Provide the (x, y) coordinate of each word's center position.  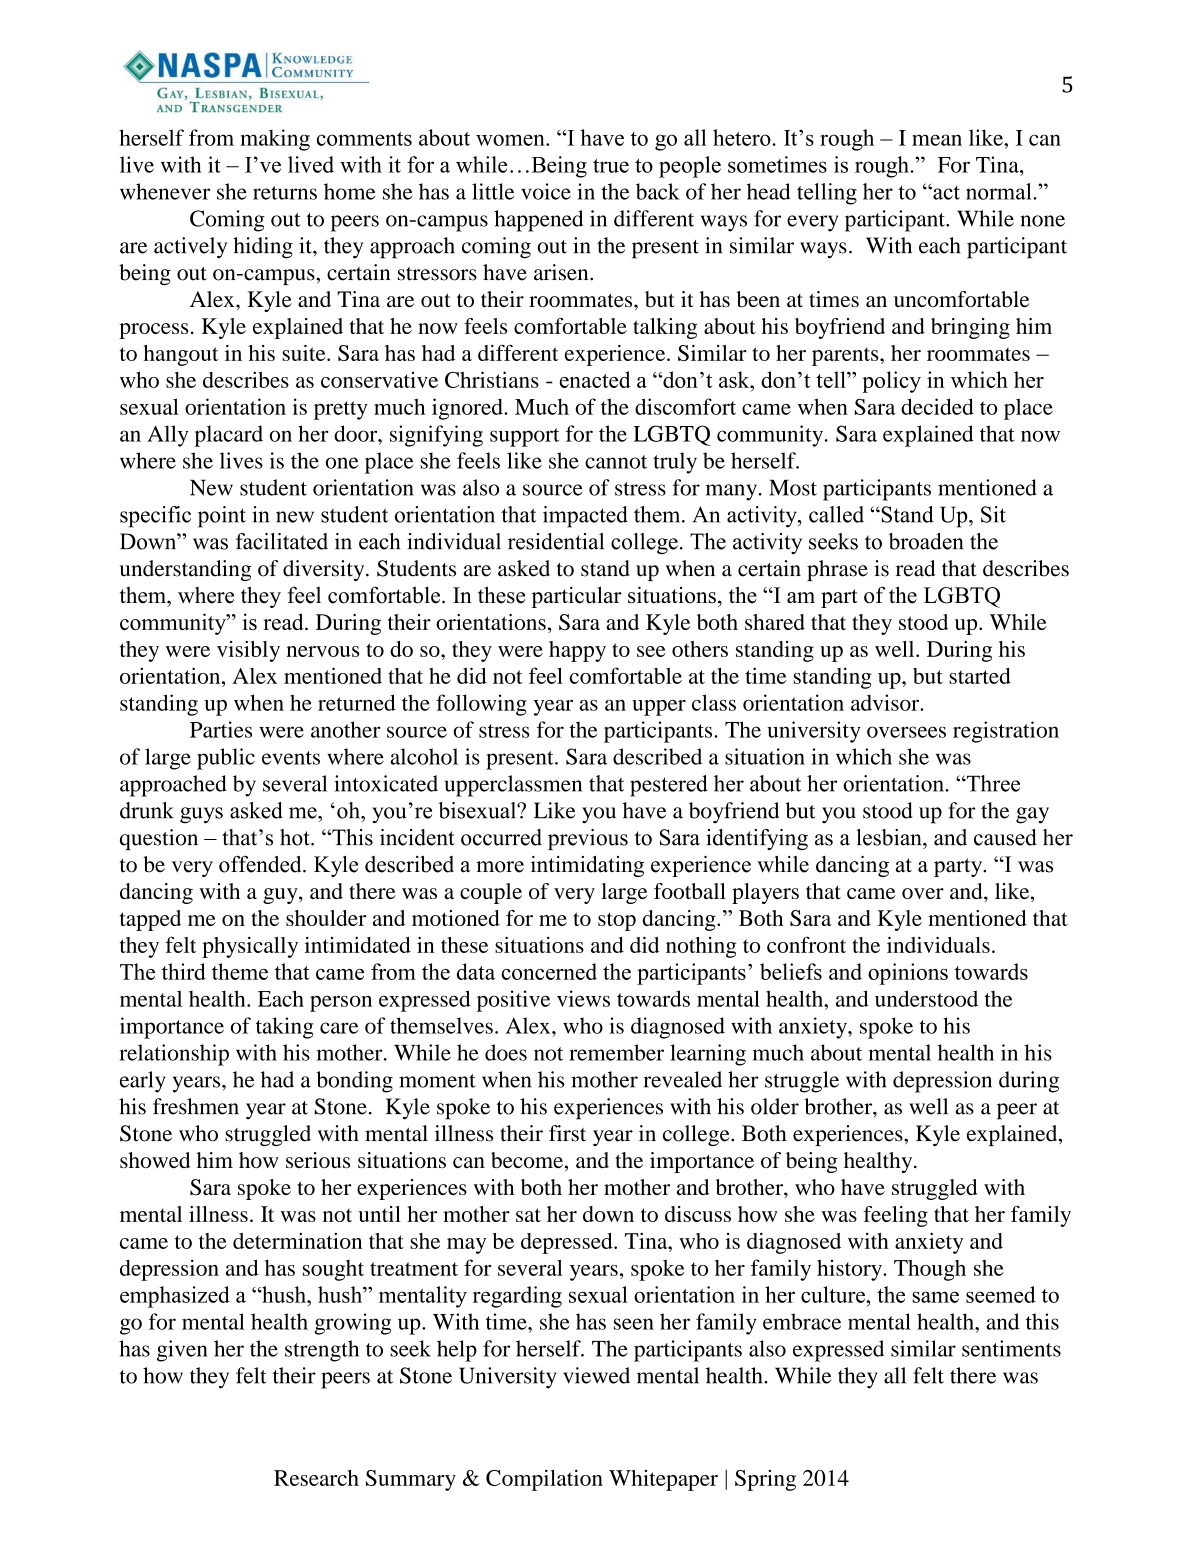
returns (285, 193)
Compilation (544, 1480)
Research (316, 1478)
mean (937, 140)
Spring (765, 1480)
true (611, 165)
